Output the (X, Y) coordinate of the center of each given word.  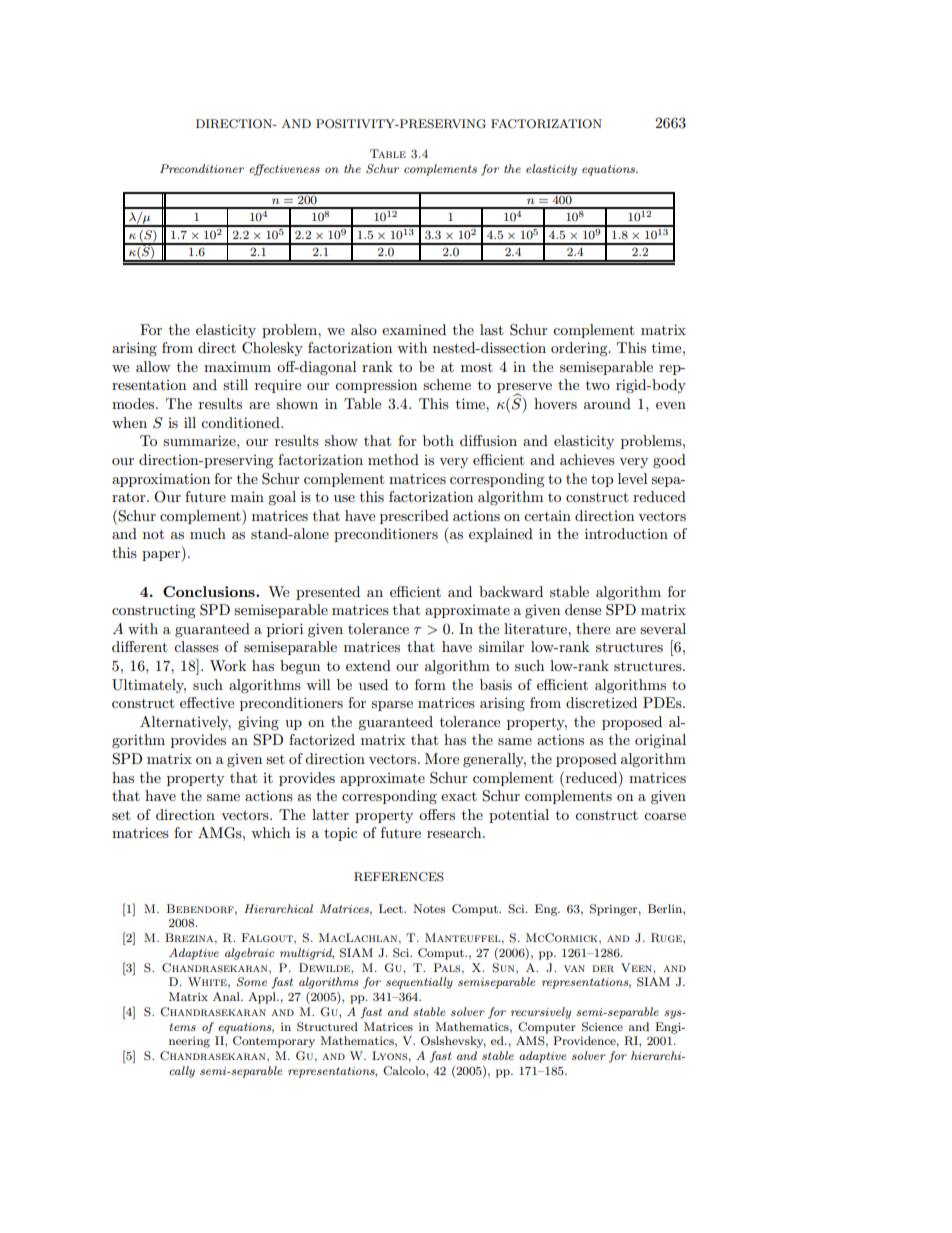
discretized (601, 702)
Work (228, 665)
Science (602, 1027)
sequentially (419, 983)
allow (153, 366)
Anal (227, 996)
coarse (665, 816)
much (208, 533)
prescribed (414, 517)
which (270, 832)
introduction (626, 533)
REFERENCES (399, 877)
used (373, 684)
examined (414, 329)
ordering (580, 349)
